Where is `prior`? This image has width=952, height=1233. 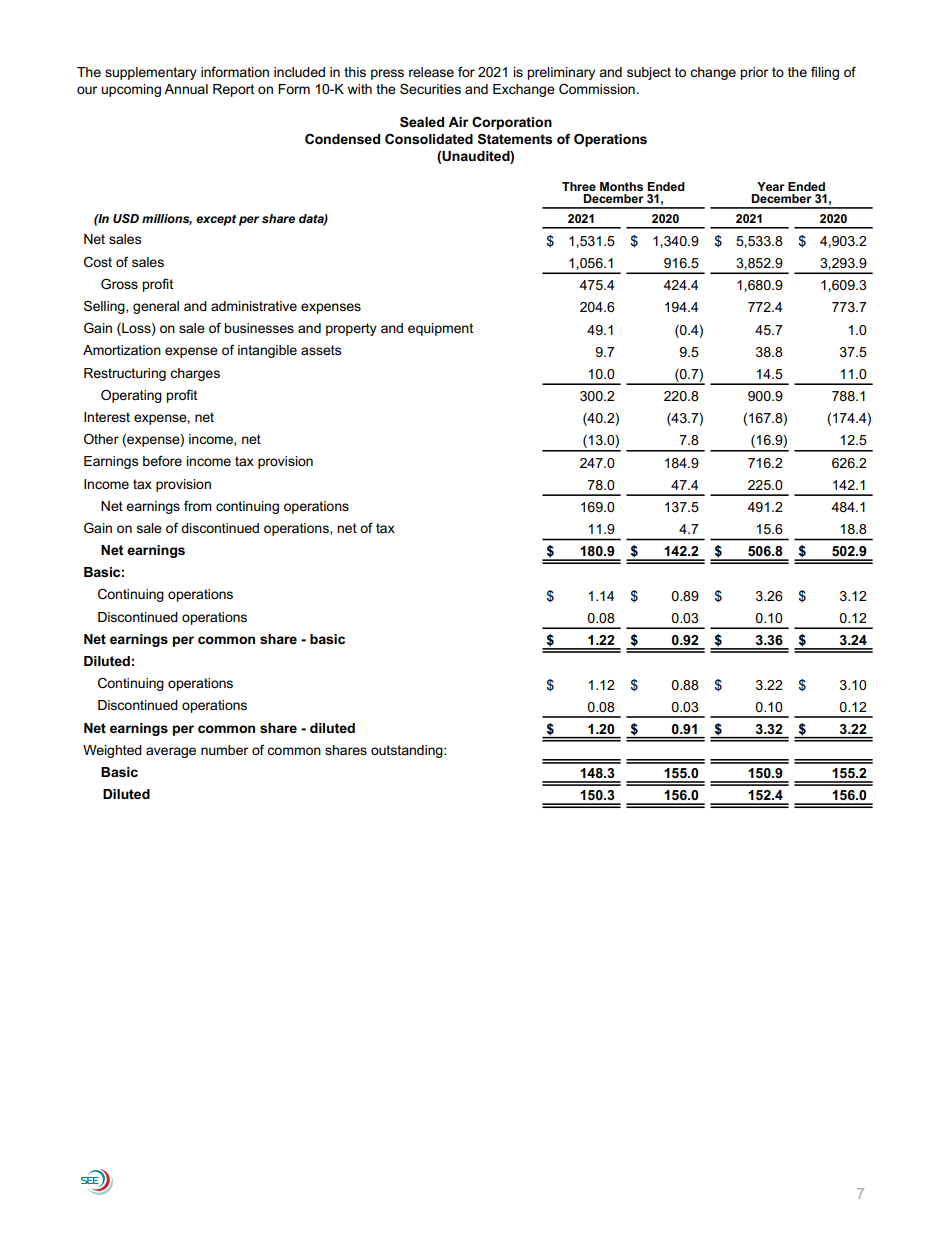
prior is located at coordinates (754, 73).
